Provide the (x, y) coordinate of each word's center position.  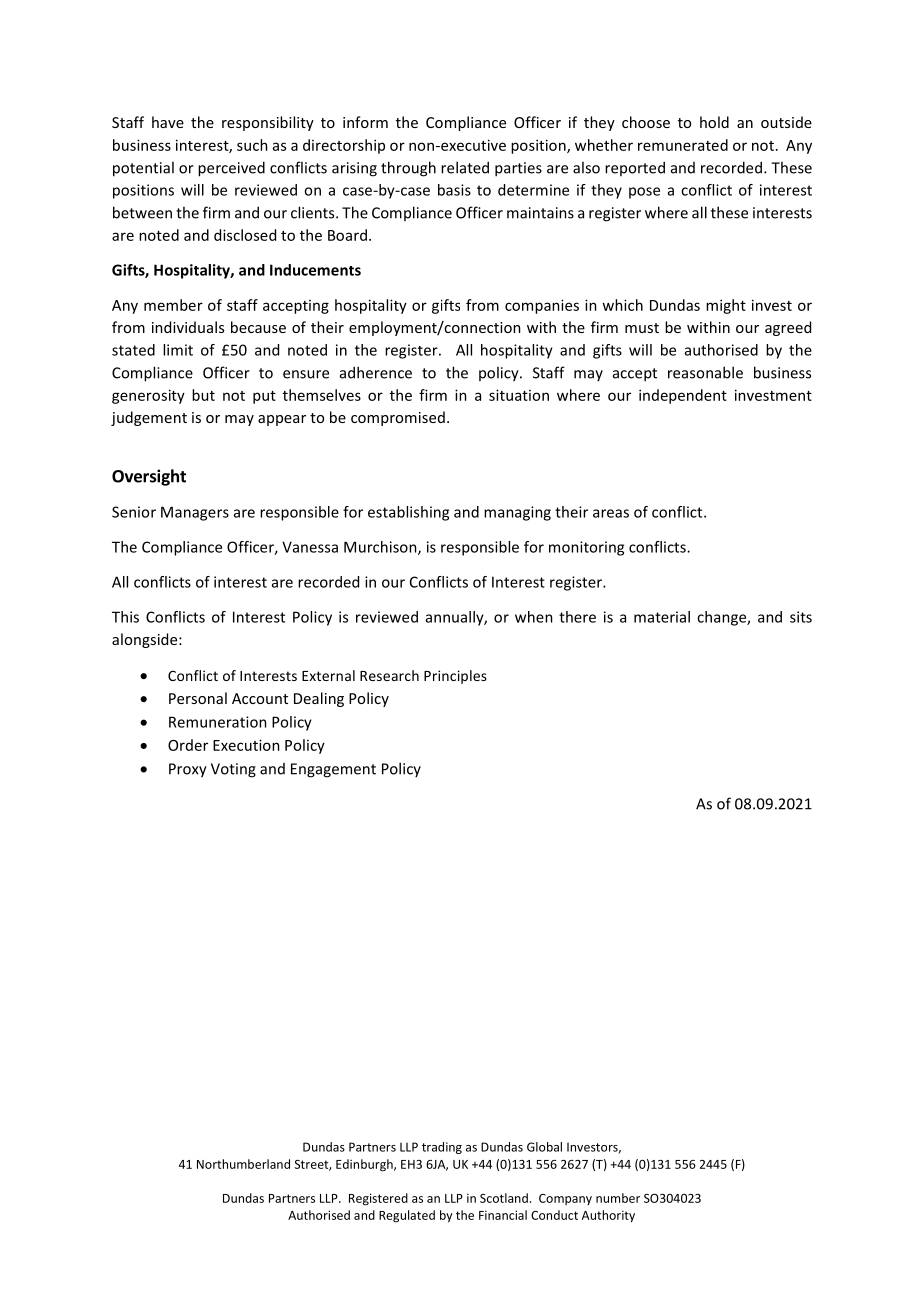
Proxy (188, 770)
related (465, 167)
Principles (455, 677)
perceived (231, 169)
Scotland (504, 1198)
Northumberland (243, 1164)
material (662, 617)
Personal (198, 698)
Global (544, 1147)
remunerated (683, 145)
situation (519, 395)
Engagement (333, 770)
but (203, 395)
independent (683, 396)
